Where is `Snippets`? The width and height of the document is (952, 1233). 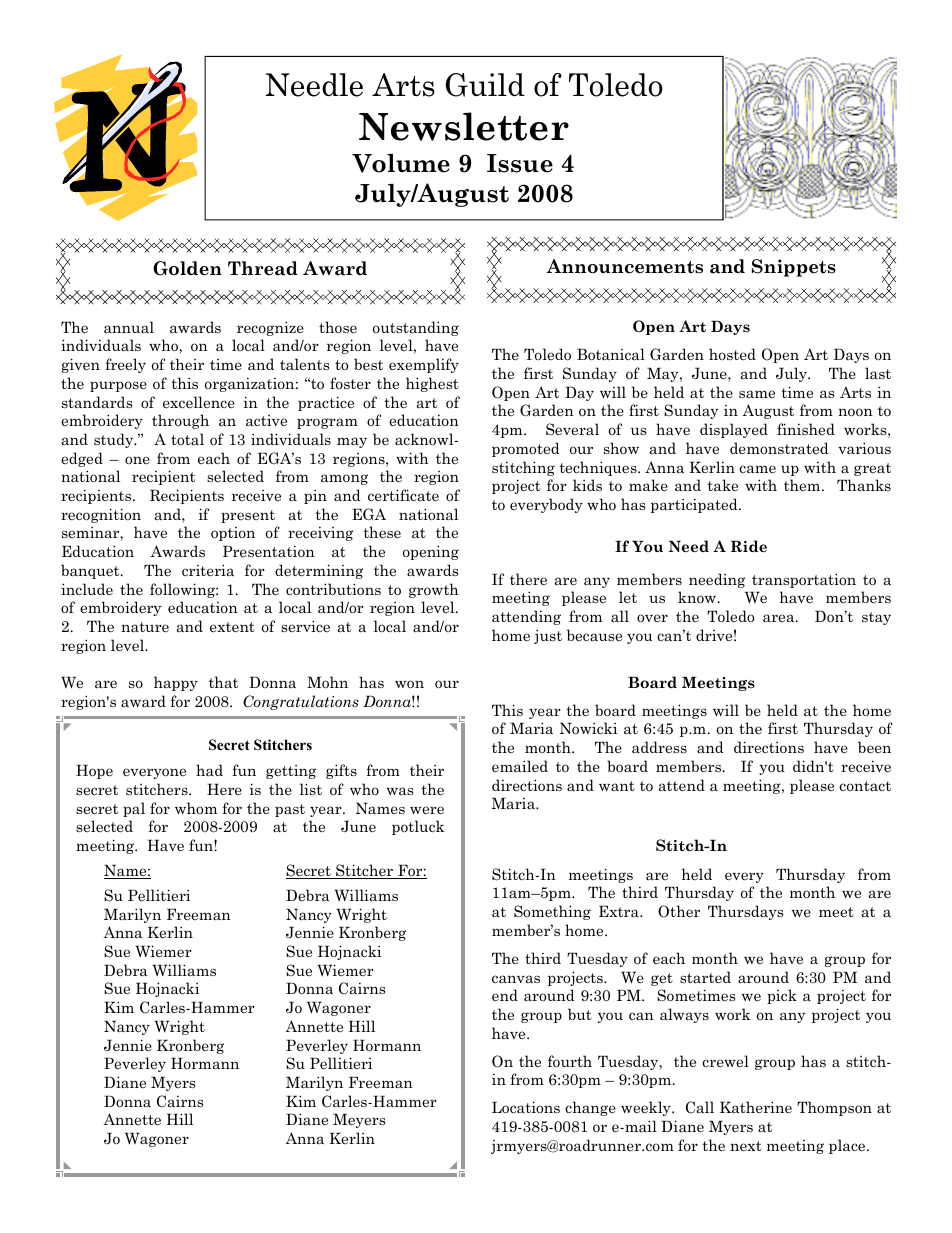 Snippets is located at coordinates (794, 268).
